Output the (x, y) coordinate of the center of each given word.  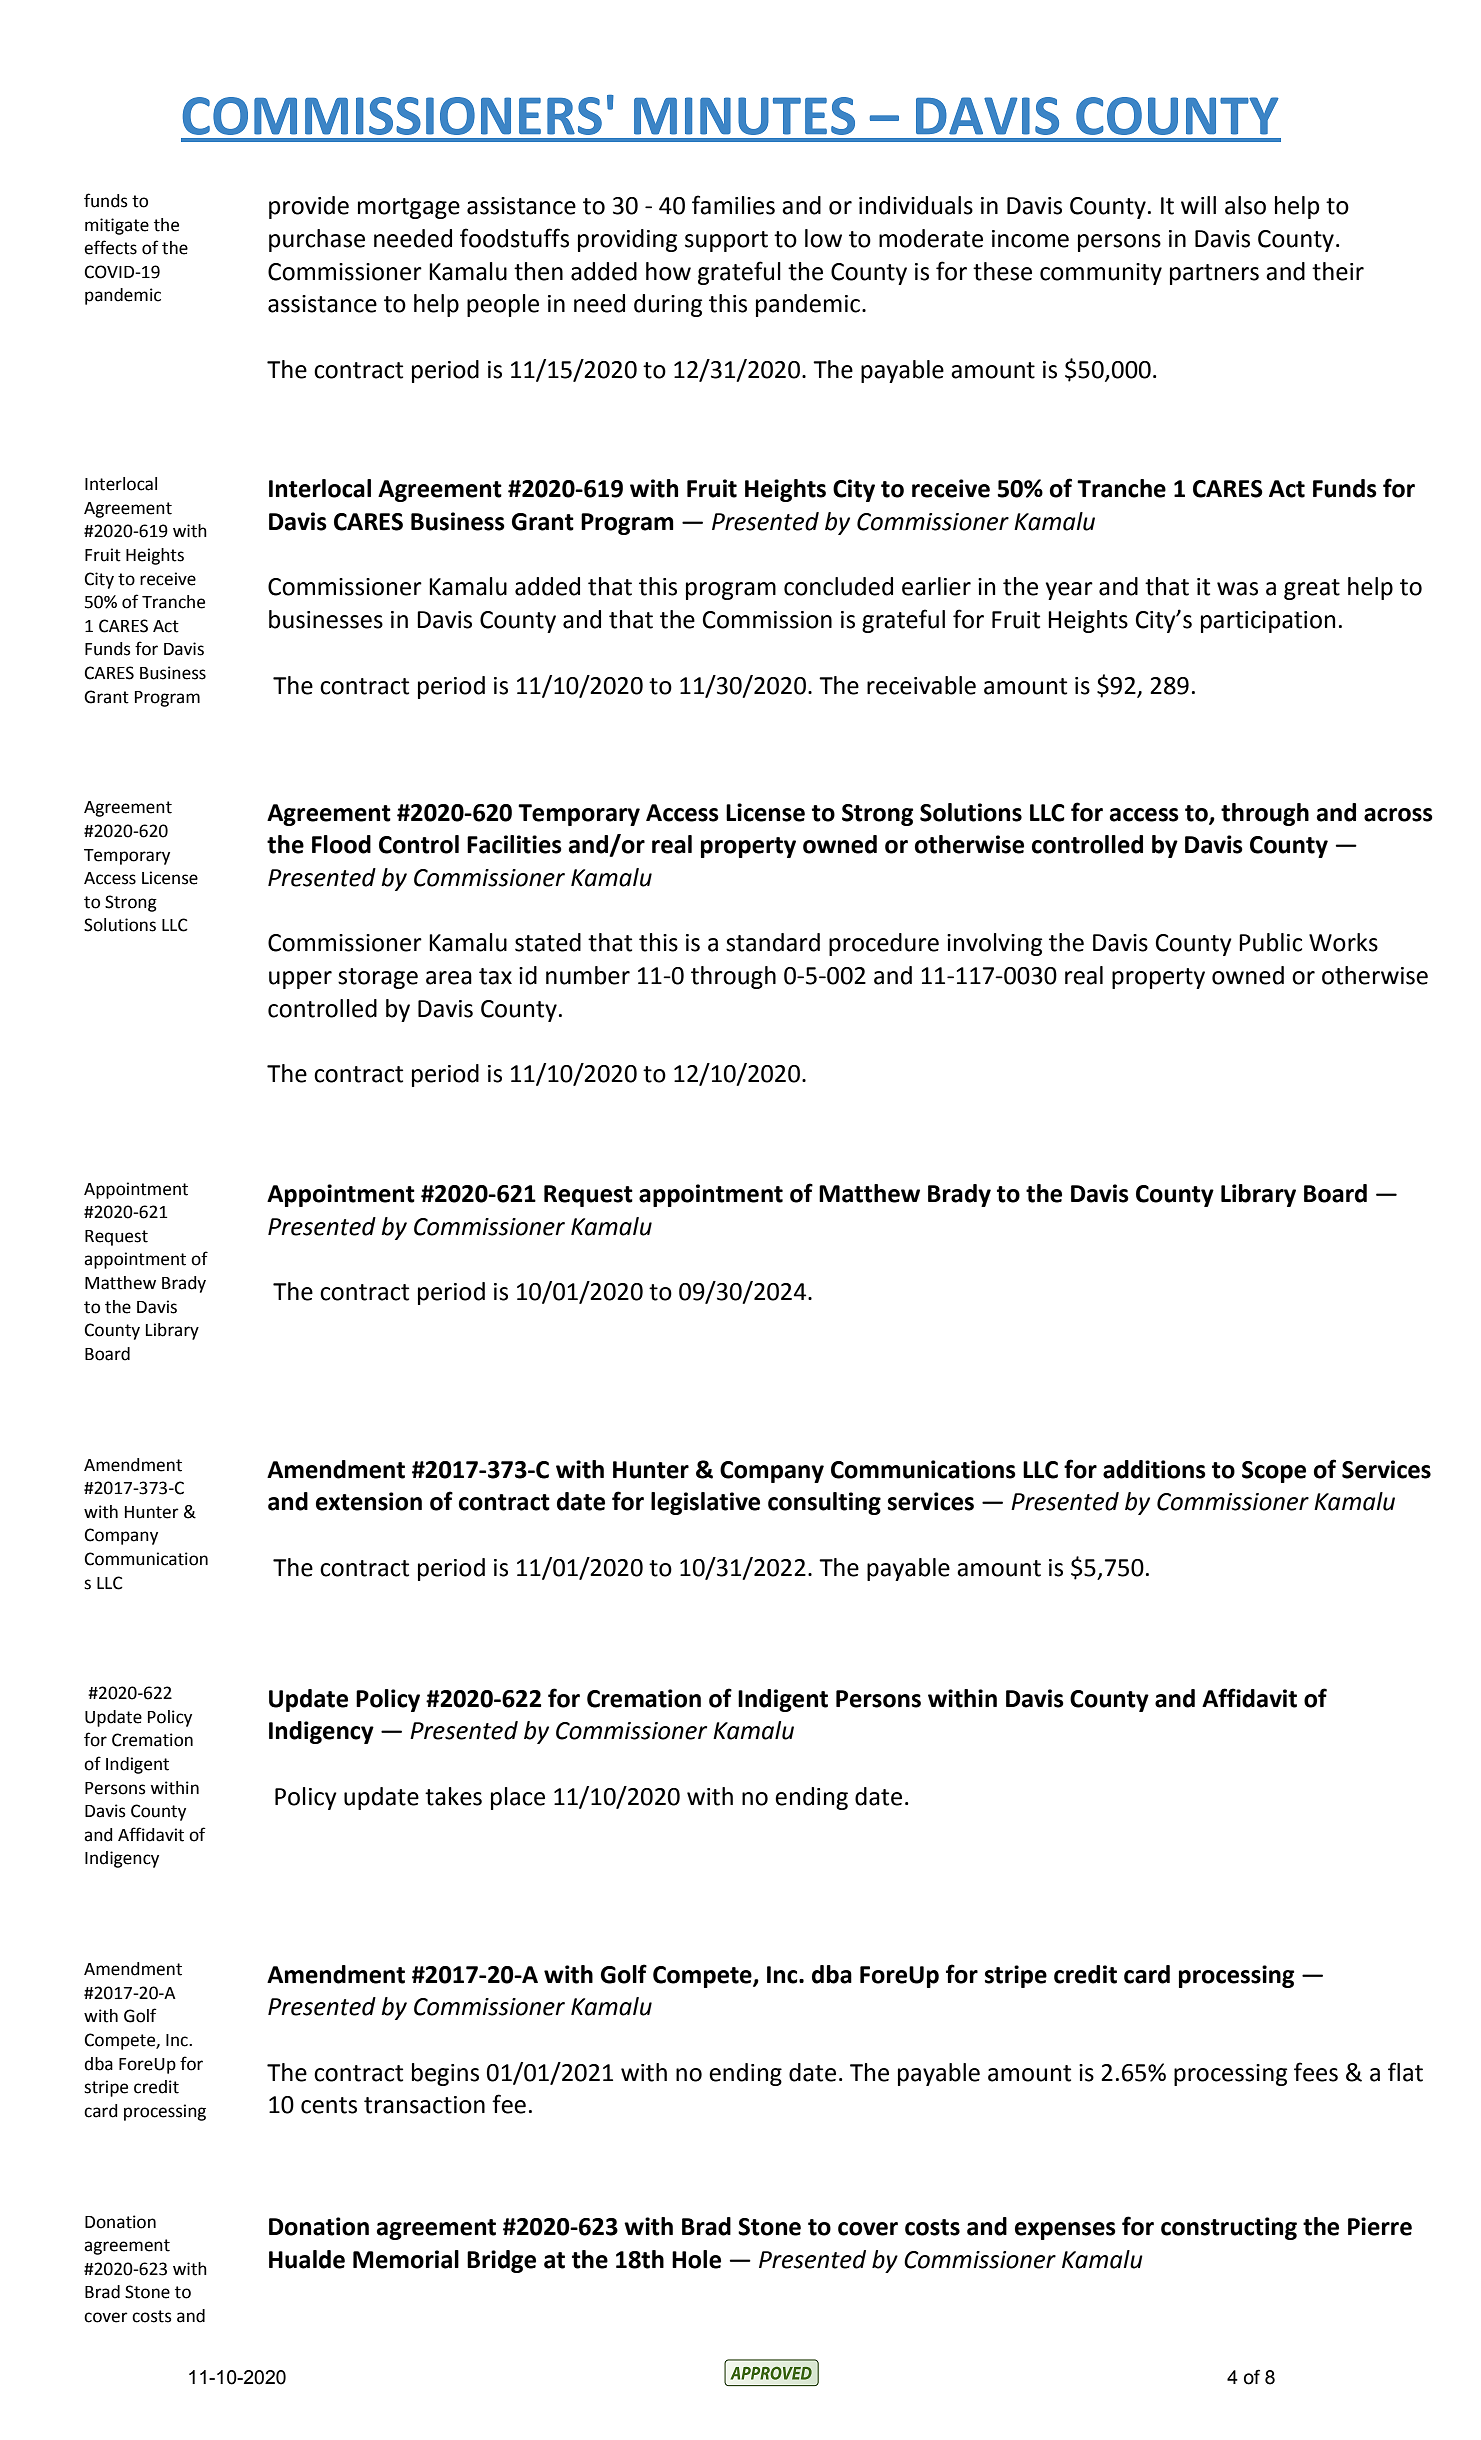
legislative (705, 1503)
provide (309, 207)
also (1245, 205)
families (733, 205)
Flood (341, 844)
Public (1270, 942)
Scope (1274, 1472)
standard (773, 942)
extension (369, 1501)
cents (329, 2105)
